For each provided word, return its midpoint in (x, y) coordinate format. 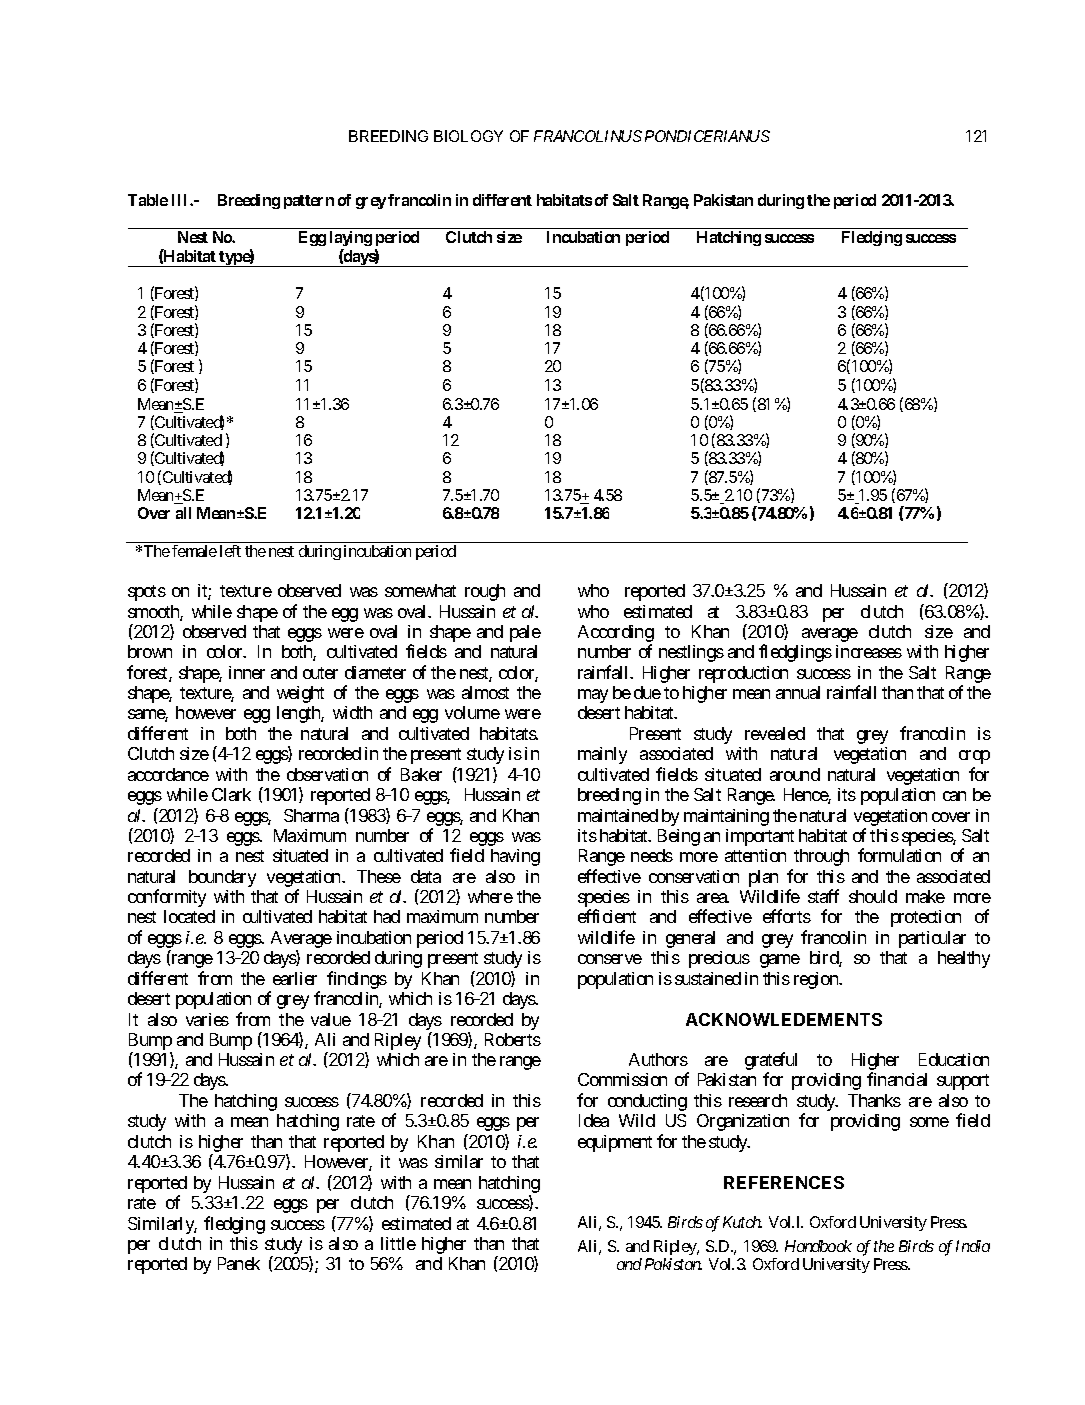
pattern (309, 202)
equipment (615, 1143)
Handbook (818, 1246)
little (398, 1243)
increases (869, 651)
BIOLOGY (468, 136)
